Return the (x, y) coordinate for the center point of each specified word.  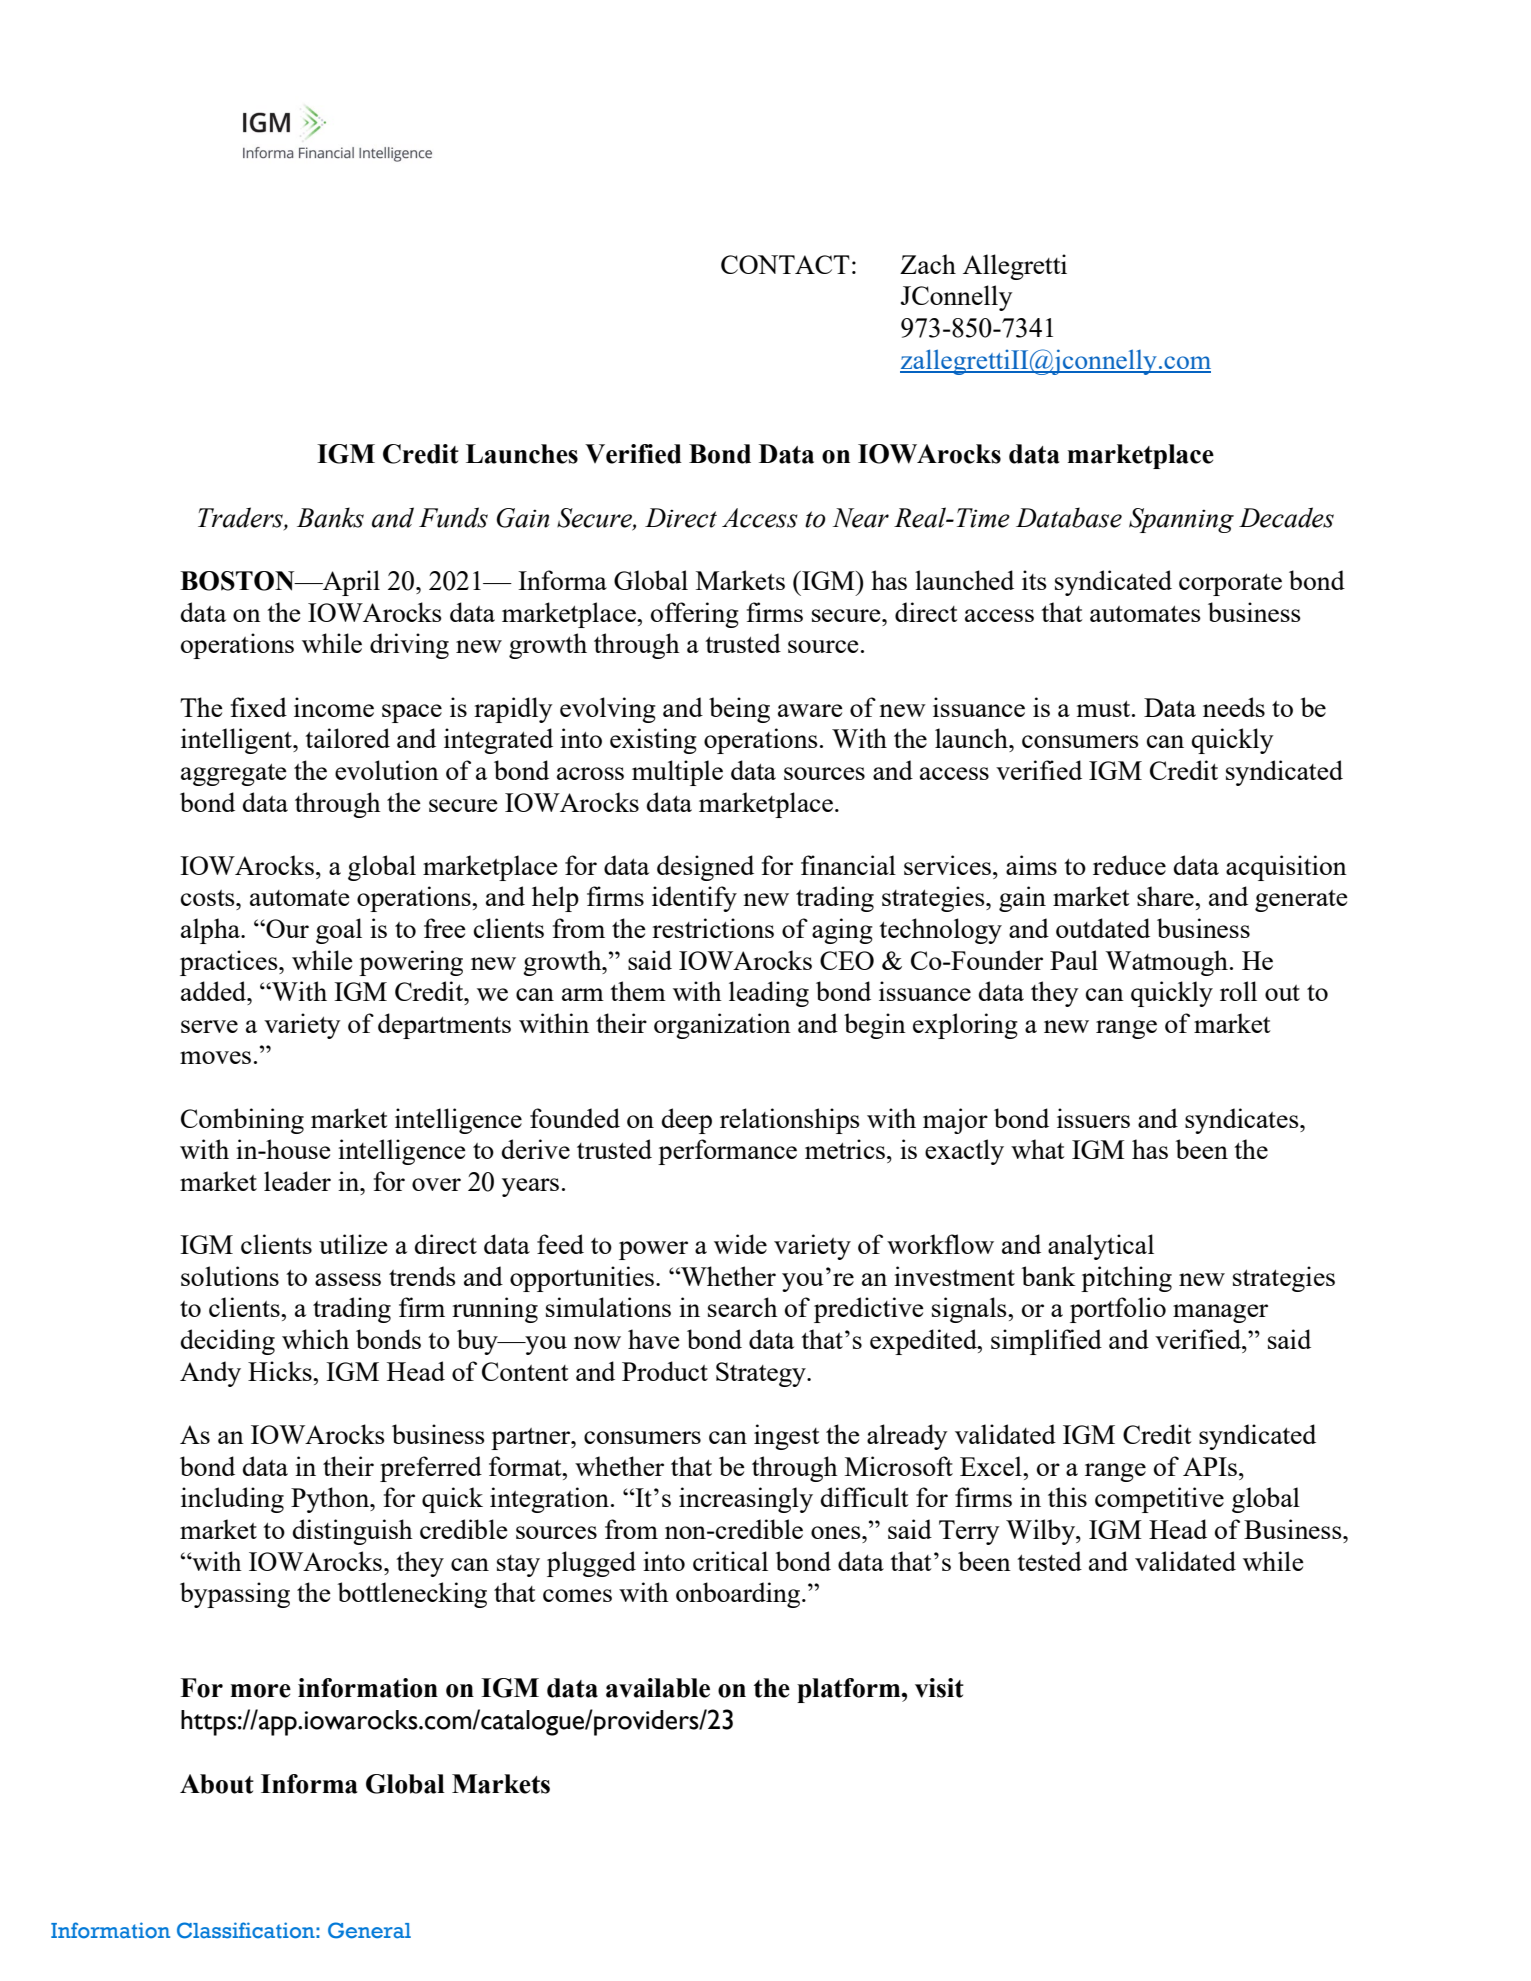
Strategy (762, 1374)
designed (705, 868)
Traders (241, 518)
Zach (928, 264)
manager (1220, 1313)
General (369, 1930)
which (315, 1339)
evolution (387, 770)
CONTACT (785, 264)
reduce (1129, 865)
